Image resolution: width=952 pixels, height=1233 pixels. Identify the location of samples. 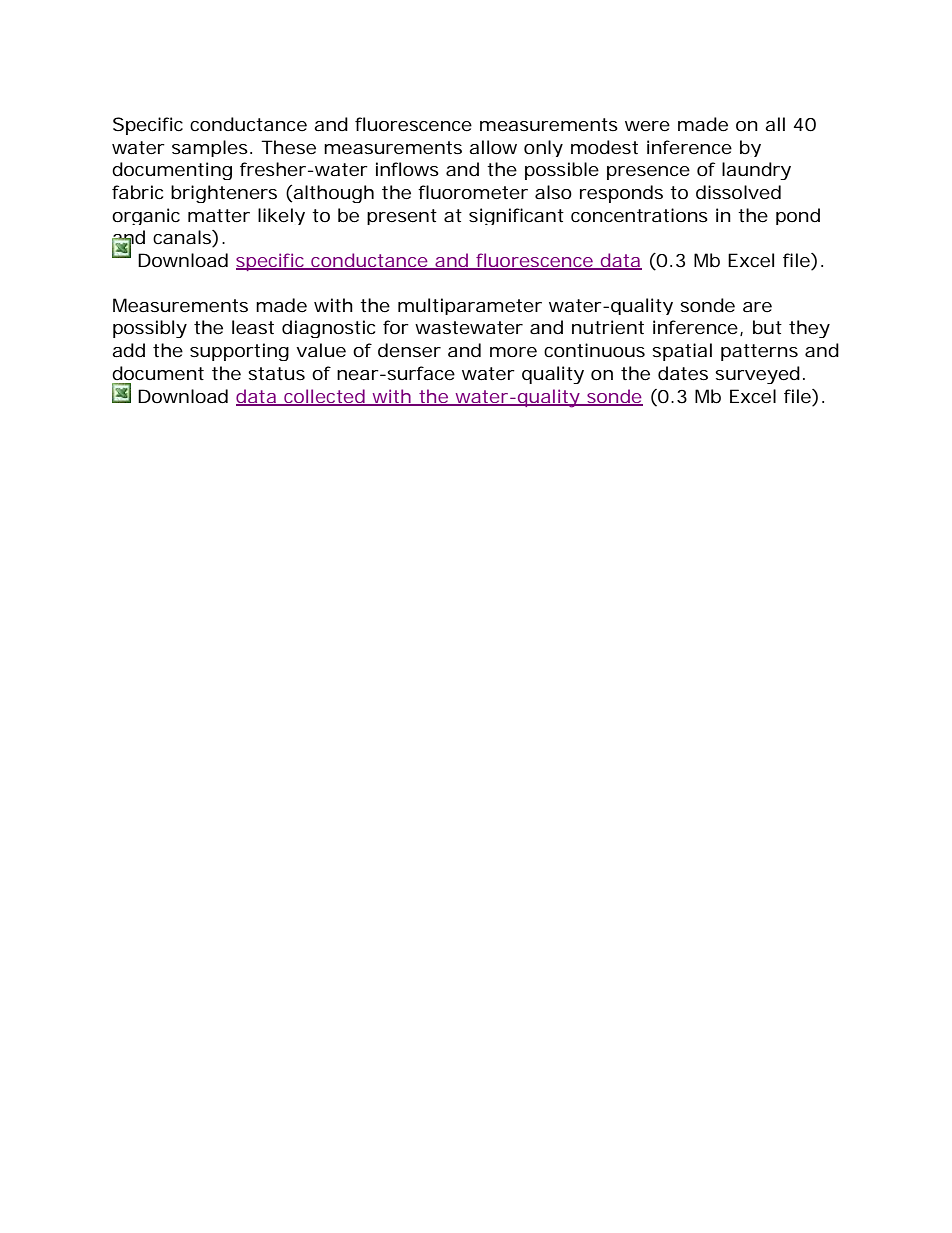
(210, 148).
